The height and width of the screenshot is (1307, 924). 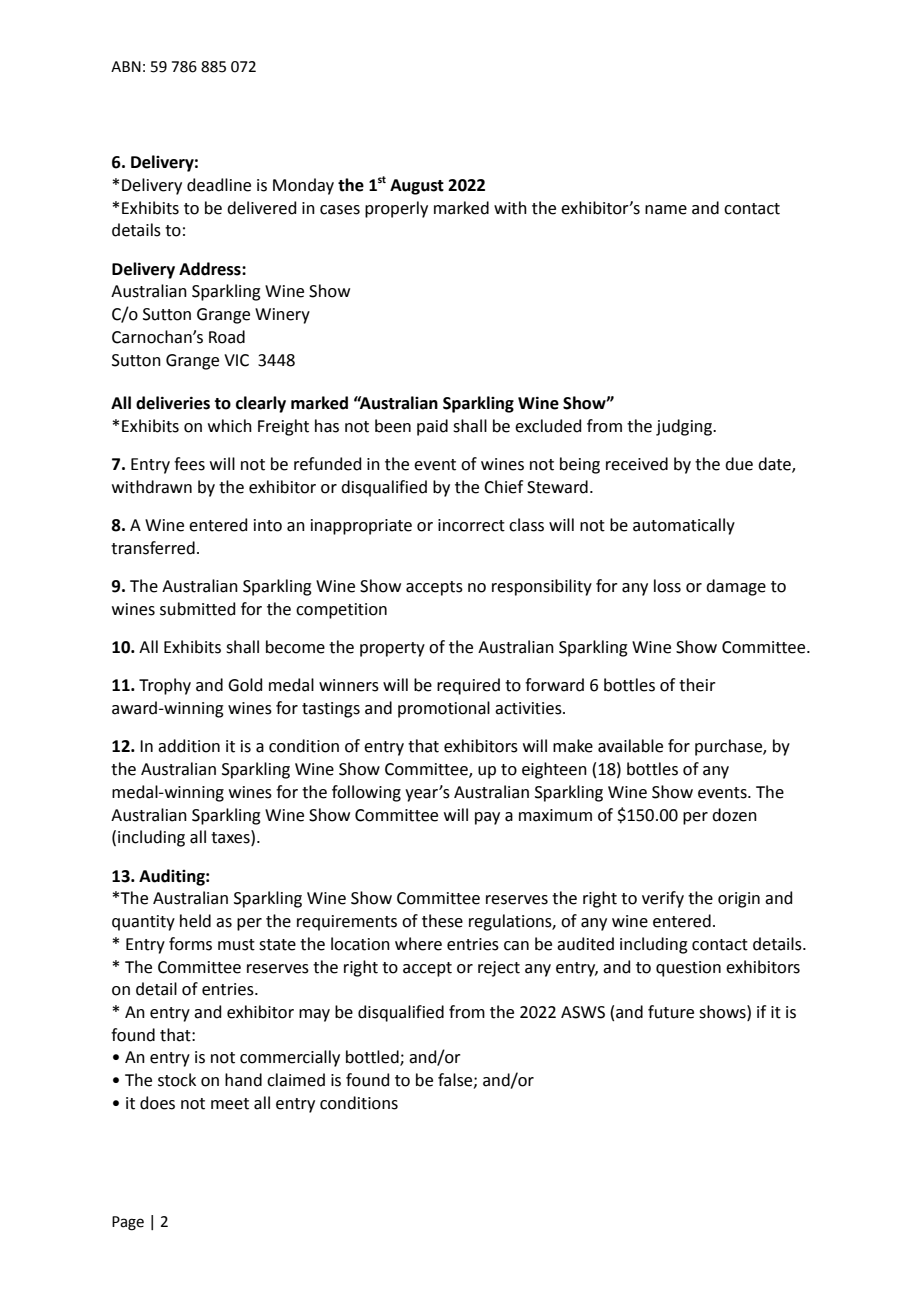 I want to click on bottled, so click(x=373, y=1058).
